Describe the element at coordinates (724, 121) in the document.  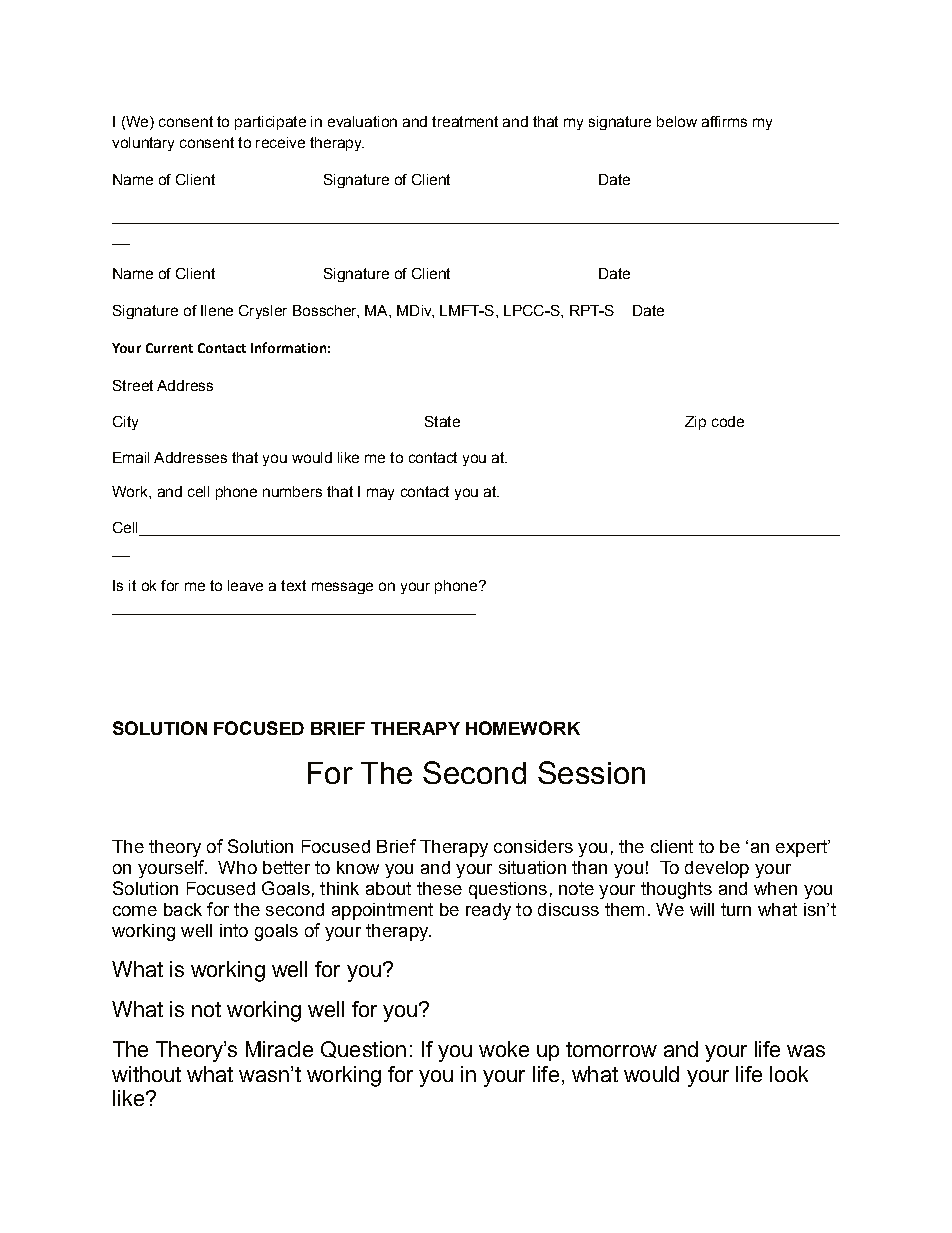
I see `affirms` at that location.
